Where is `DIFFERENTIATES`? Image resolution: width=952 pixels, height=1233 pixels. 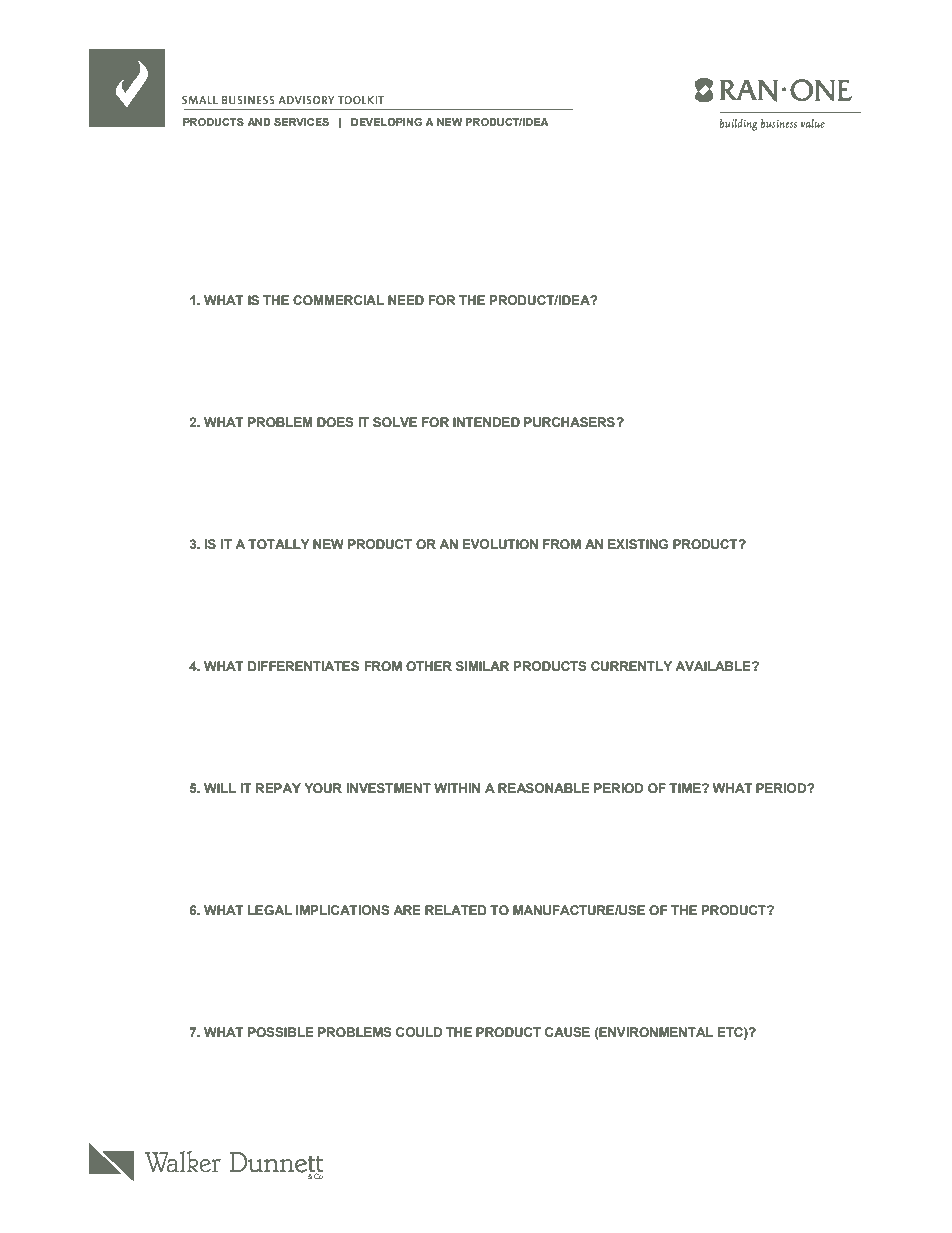
DIFFERENTIATES is located at coordinates (303, 666).
